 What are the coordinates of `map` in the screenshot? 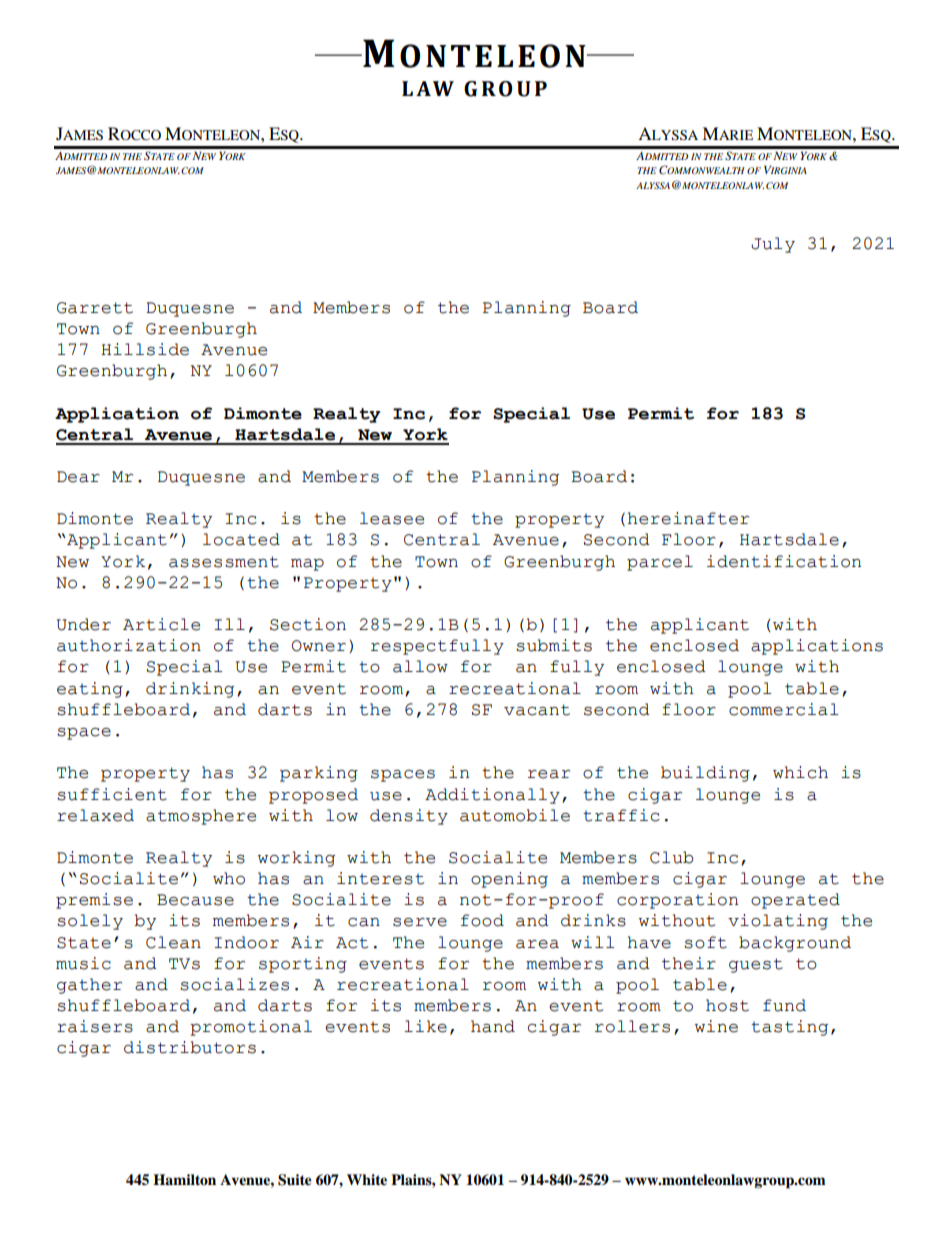 It's located at (307, 565).
